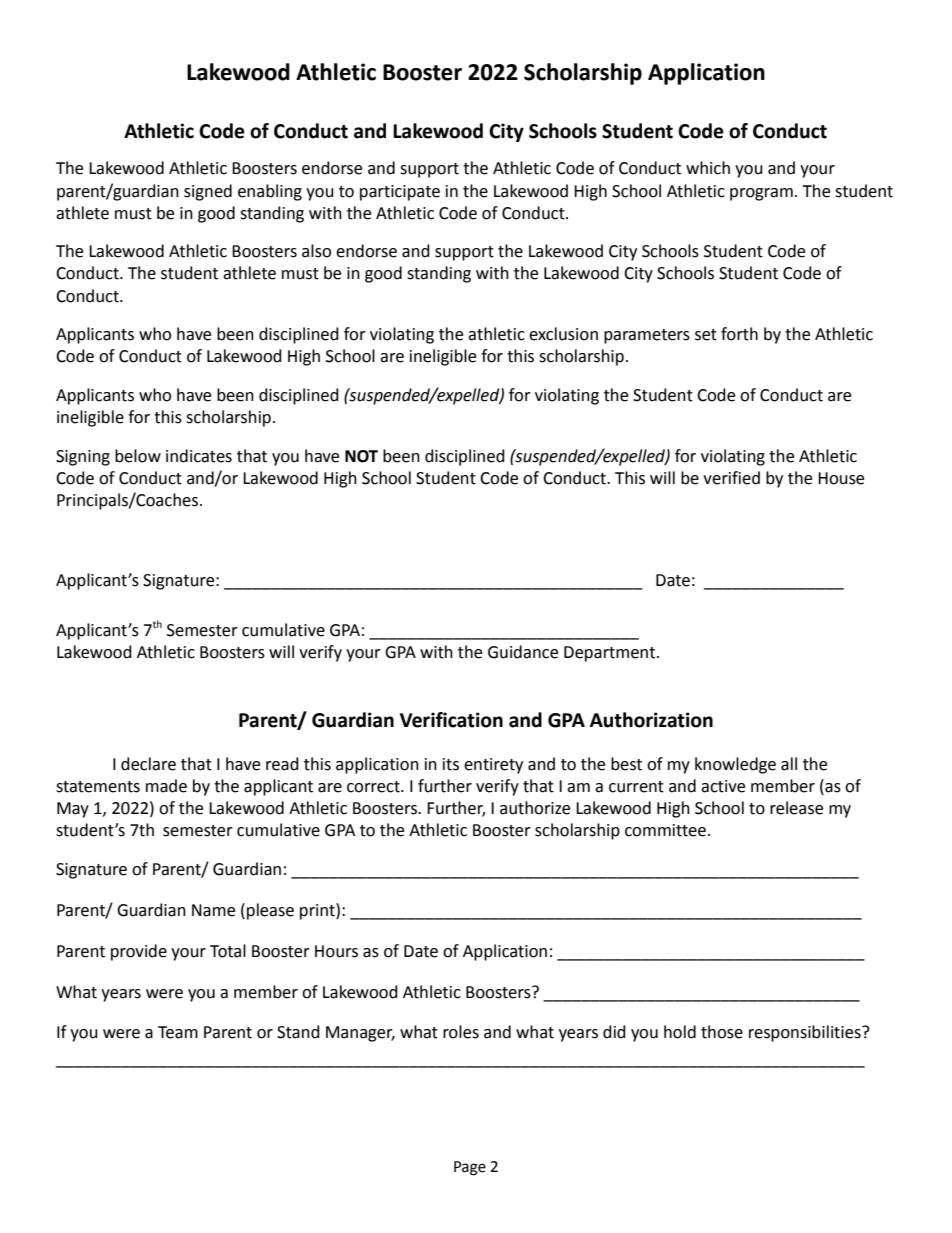 Image resolution: width=952 pixels, height=1233 pixels. Describe the element at coordinates (761, 194) in the screenshot. I see `program` at that location.
